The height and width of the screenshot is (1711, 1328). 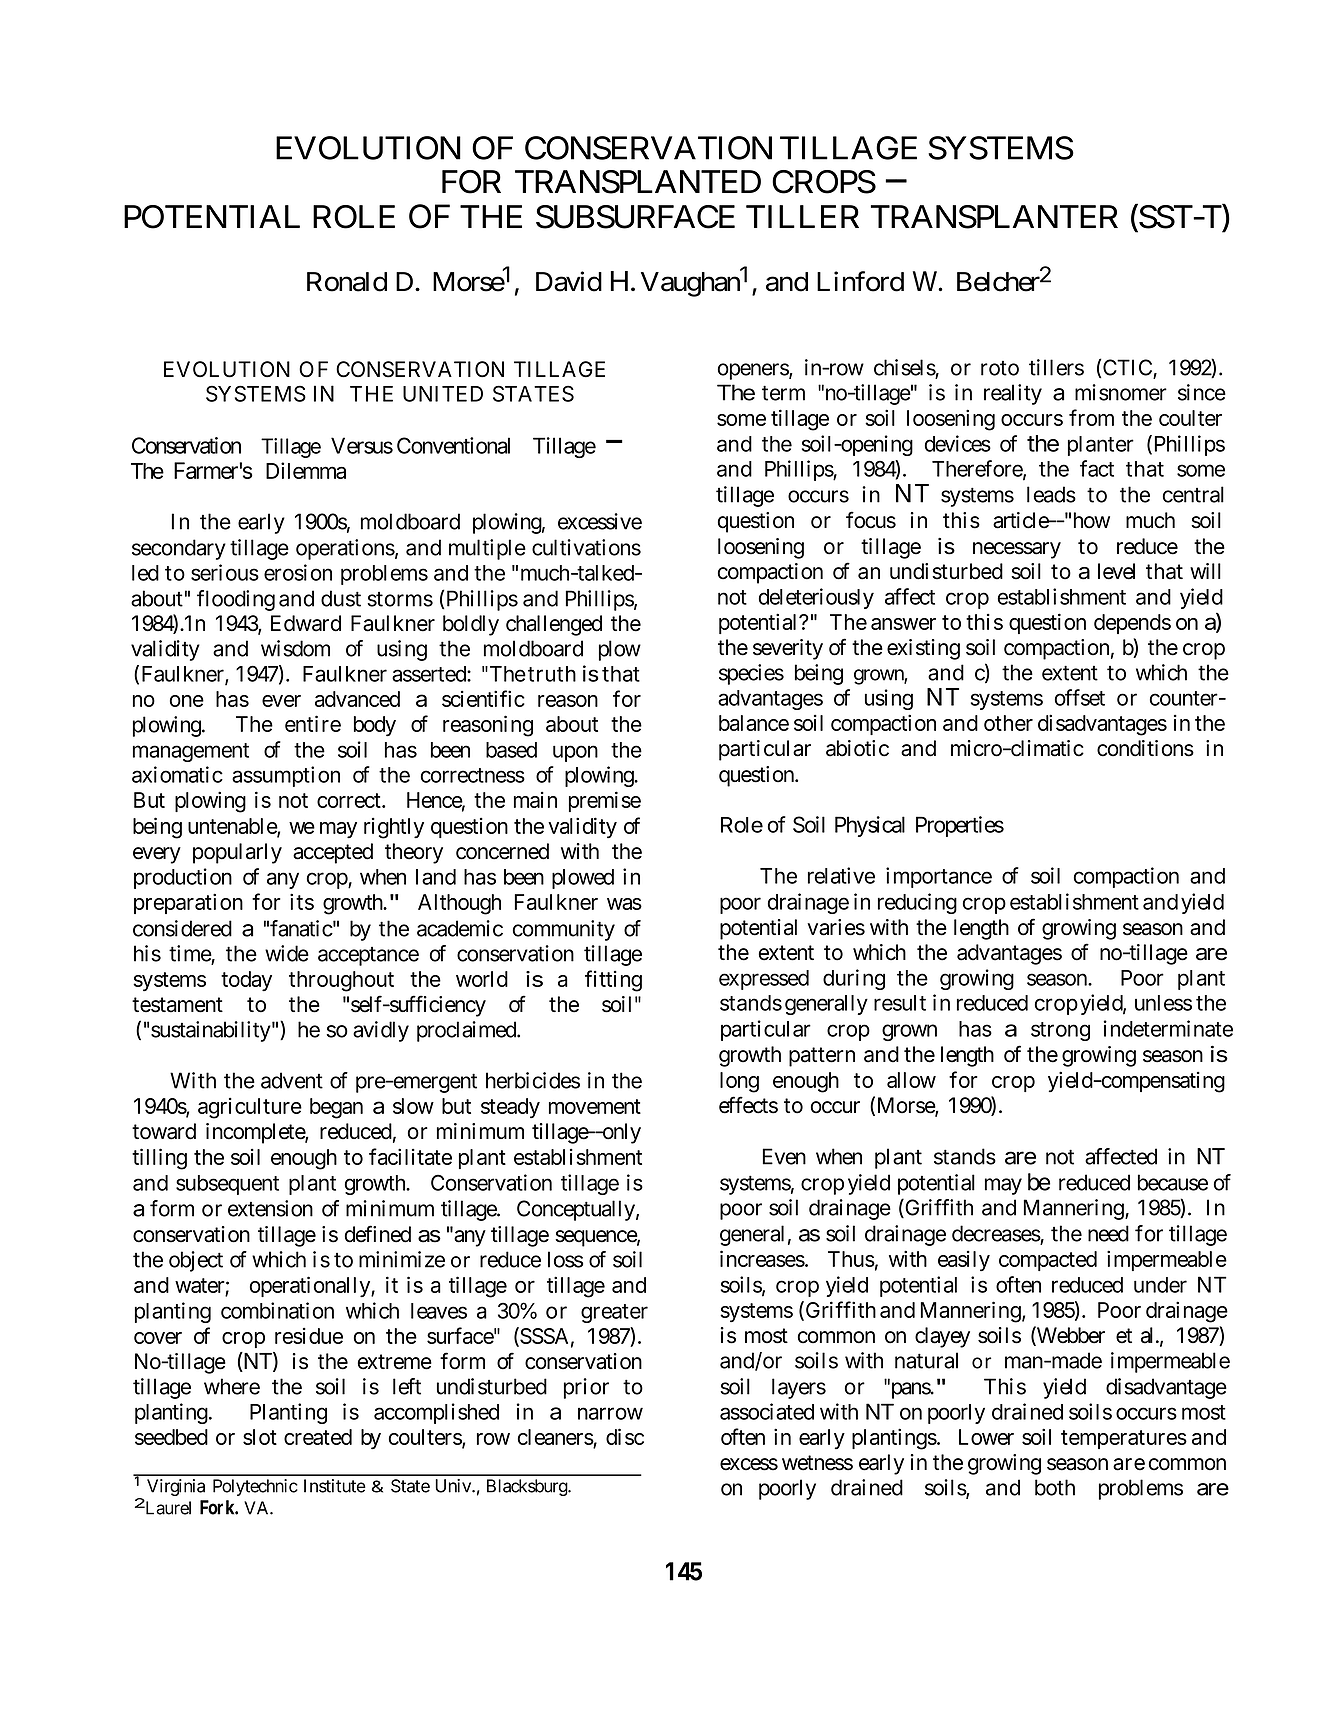 What do you see at coordinates (260, 1437) in the screenshot?
I see `slot` at bounding box center [260, 1437].
